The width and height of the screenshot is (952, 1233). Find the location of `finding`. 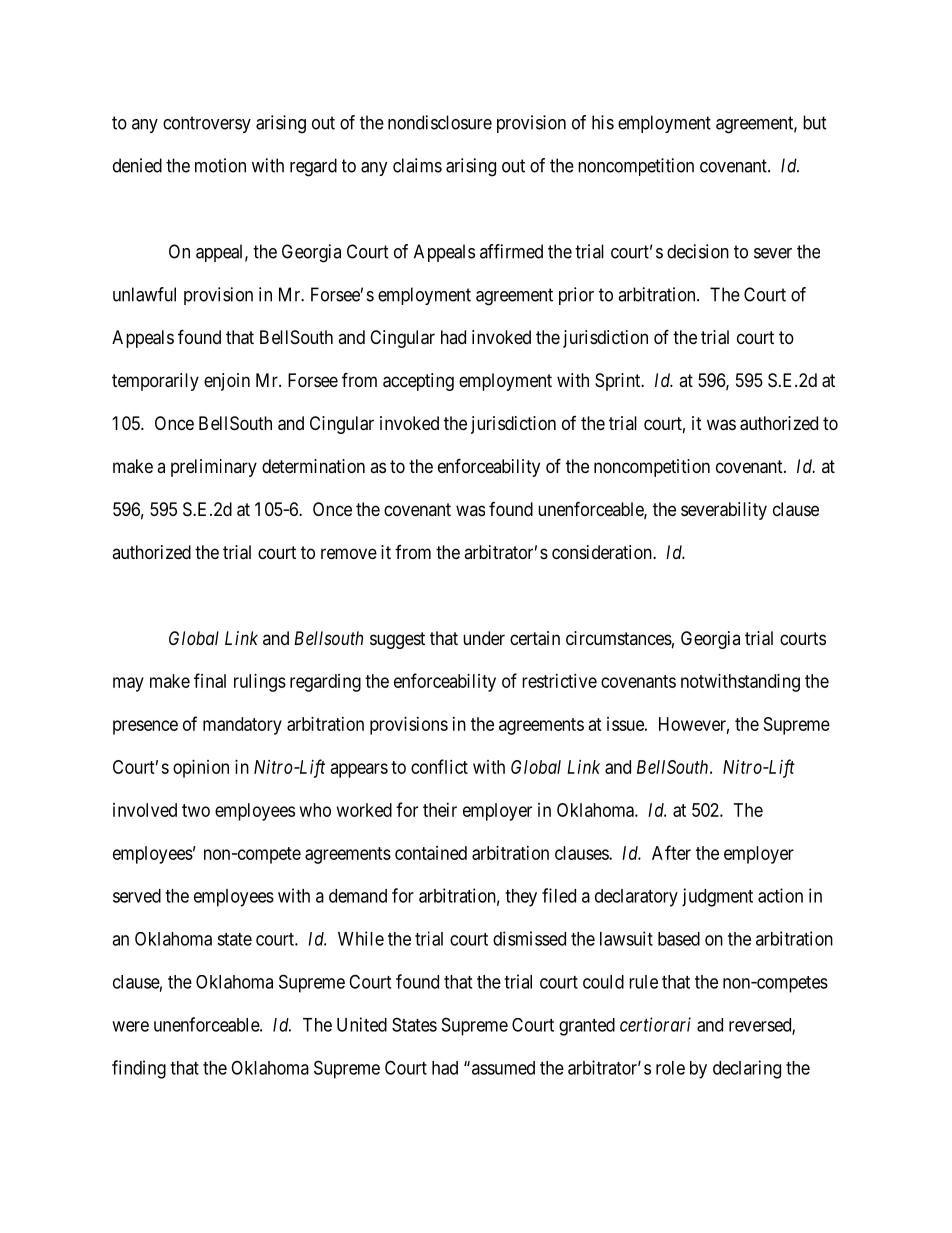

finding is located at coordinates (139, 1069).
